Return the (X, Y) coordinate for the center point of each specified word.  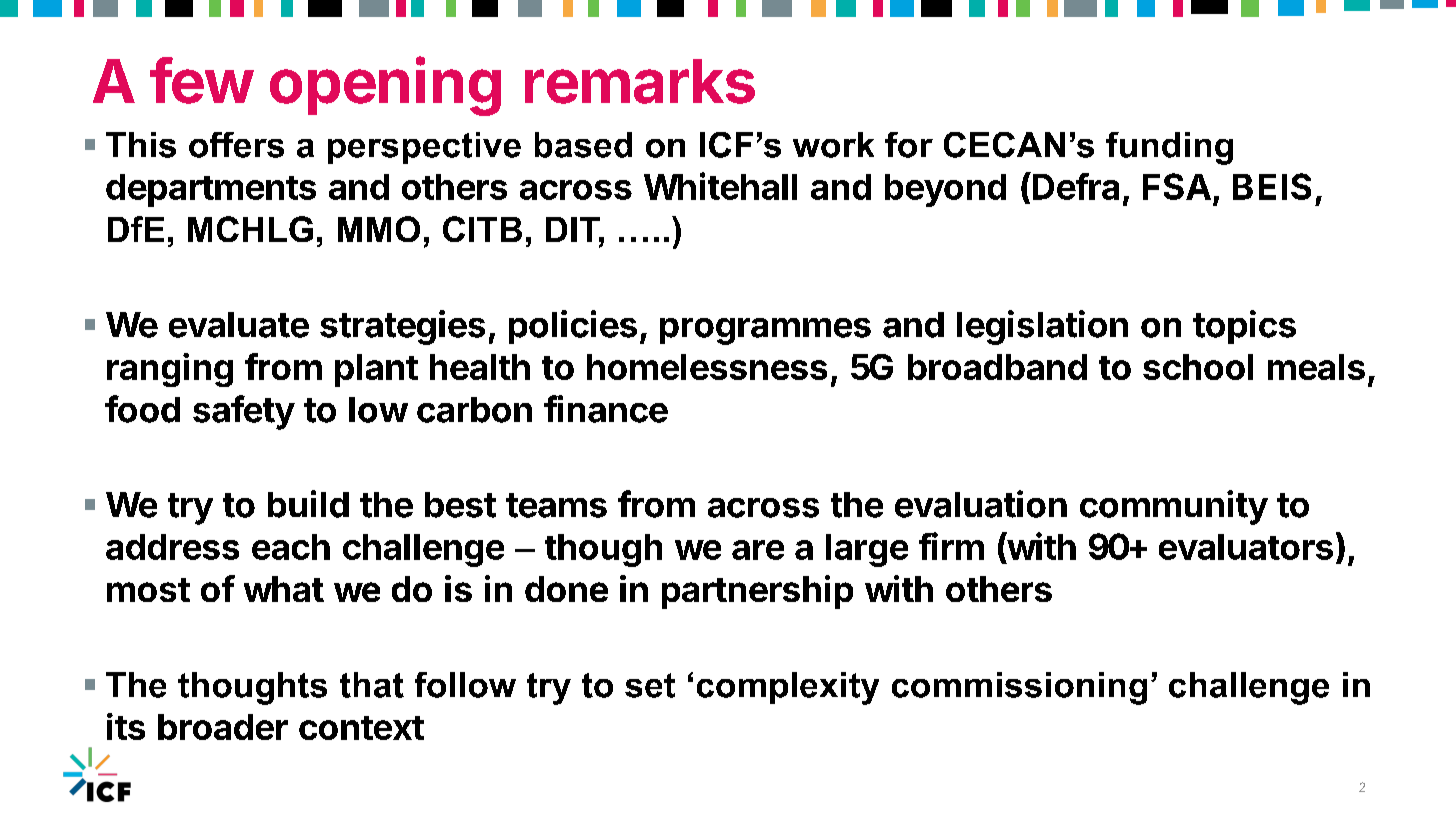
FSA (1177, 186)
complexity (788, 688)
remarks (640, 81)
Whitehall (720, 186)
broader (223, 727)
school (1198, 367)
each (291, 547)
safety (244, 412)
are (758, 550)
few (201, 80)
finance (606, 409)
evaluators (1246, 547)
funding (1169, 148)
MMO (379, 229)
